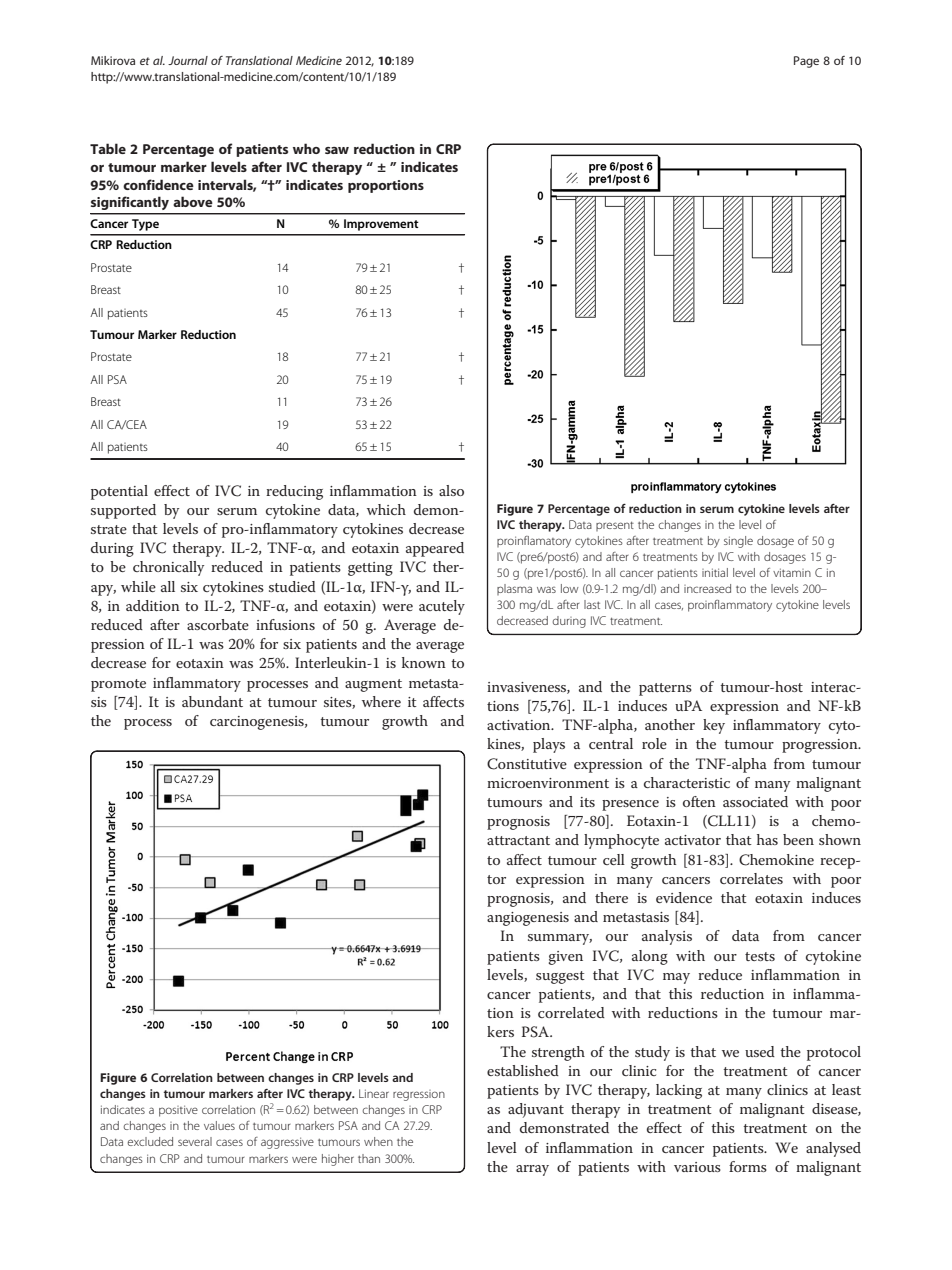 The height and width of the image is (1270, 952). I want to click on Page, so click(806, 62).
